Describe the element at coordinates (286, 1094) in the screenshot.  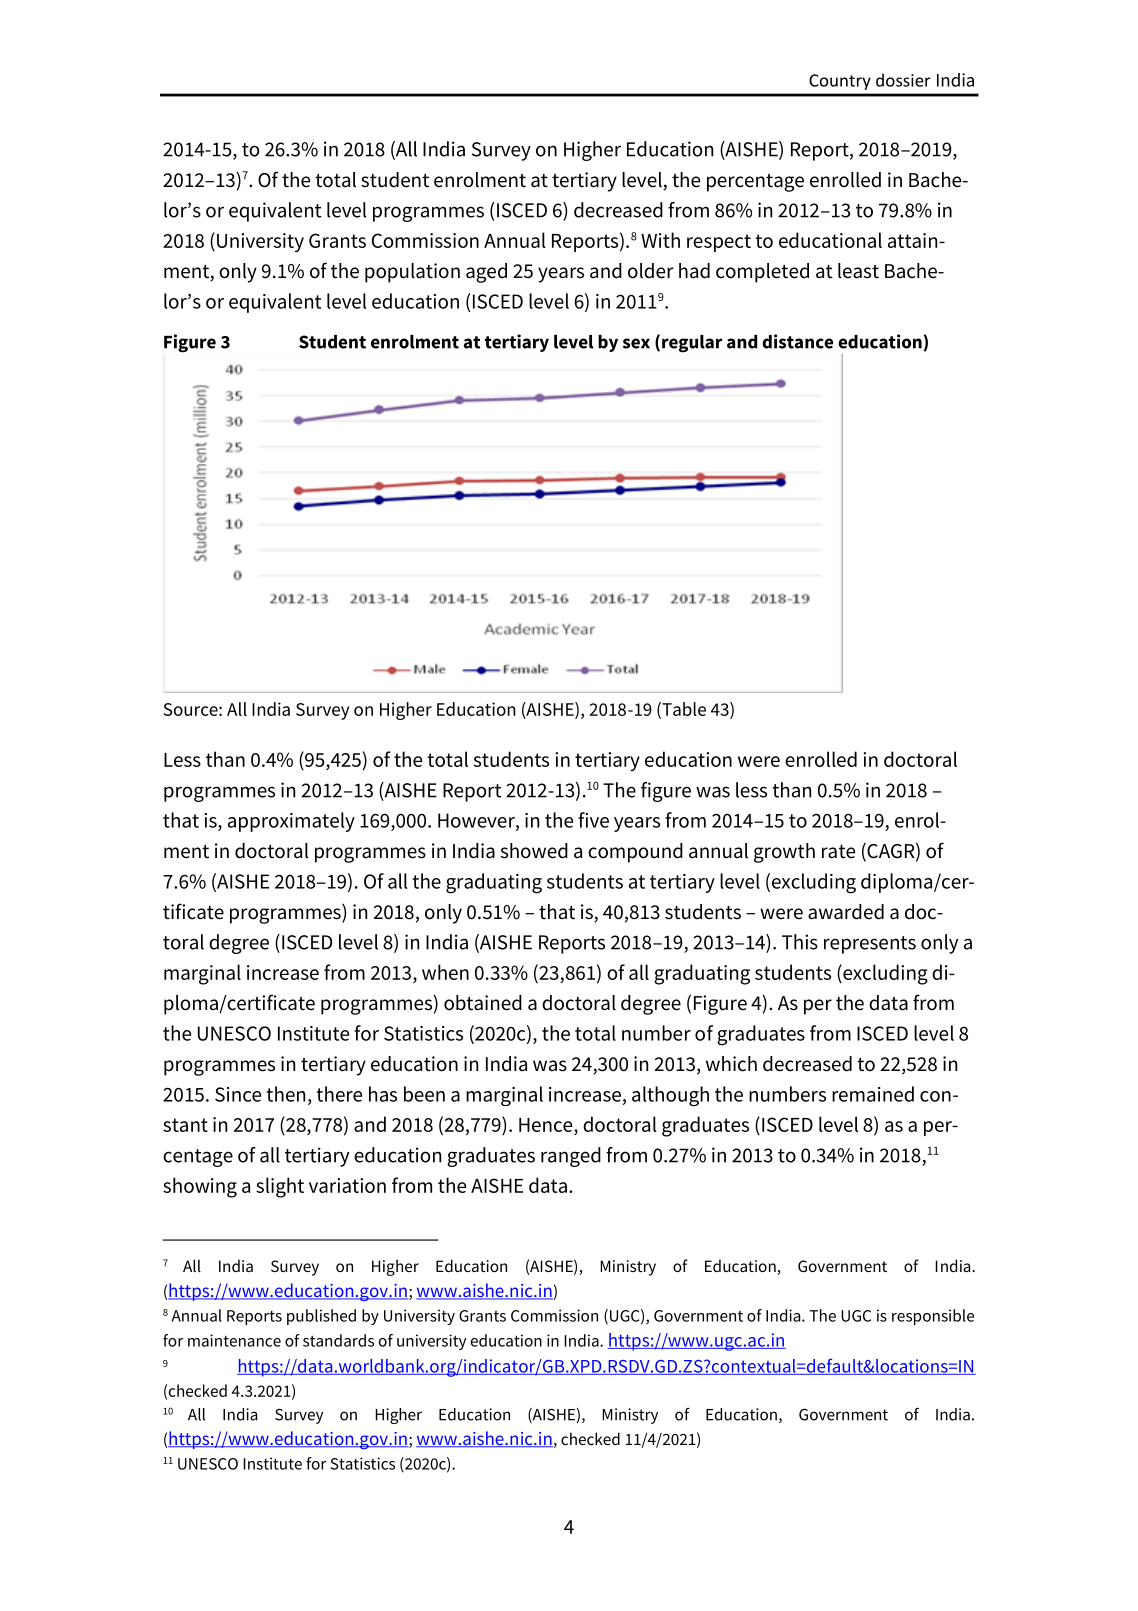
I see `then` at that location.
